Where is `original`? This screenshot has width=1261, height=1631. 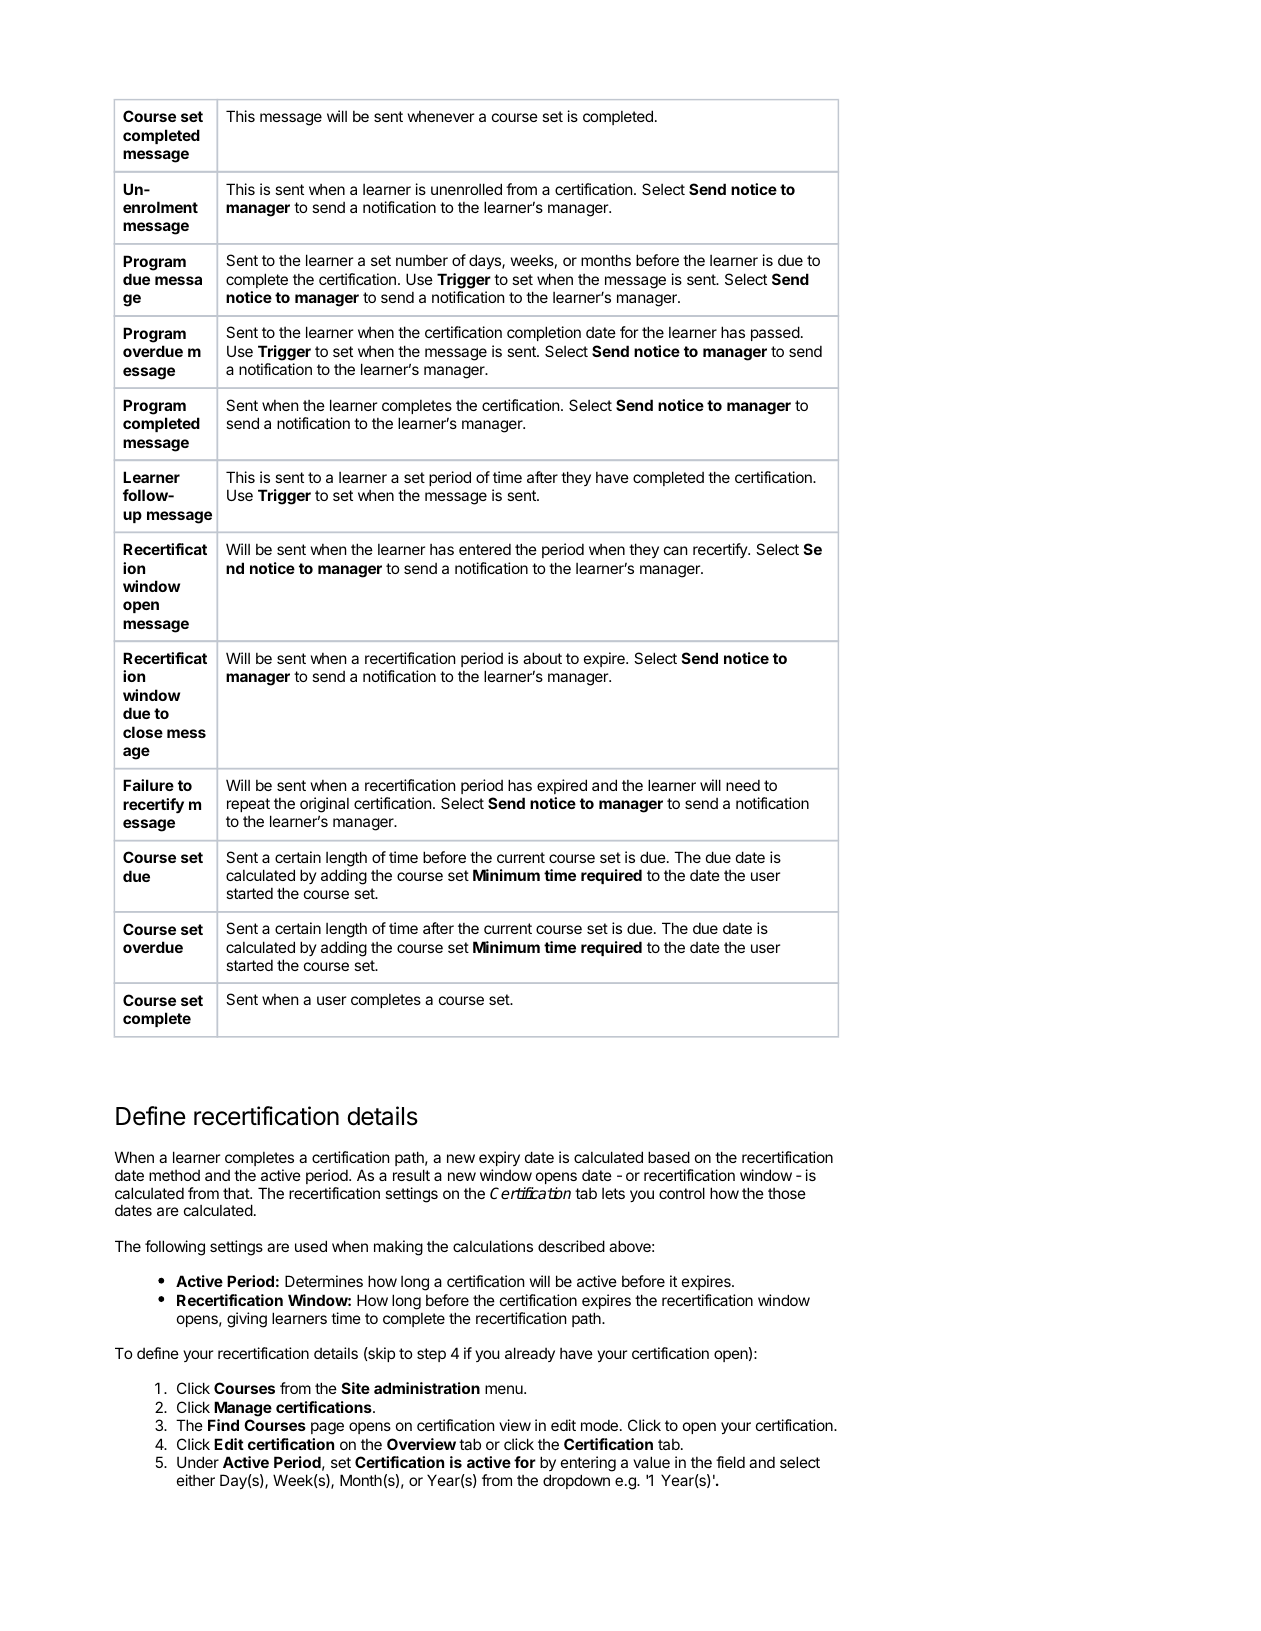
original is located at coordinates (324, 806).
